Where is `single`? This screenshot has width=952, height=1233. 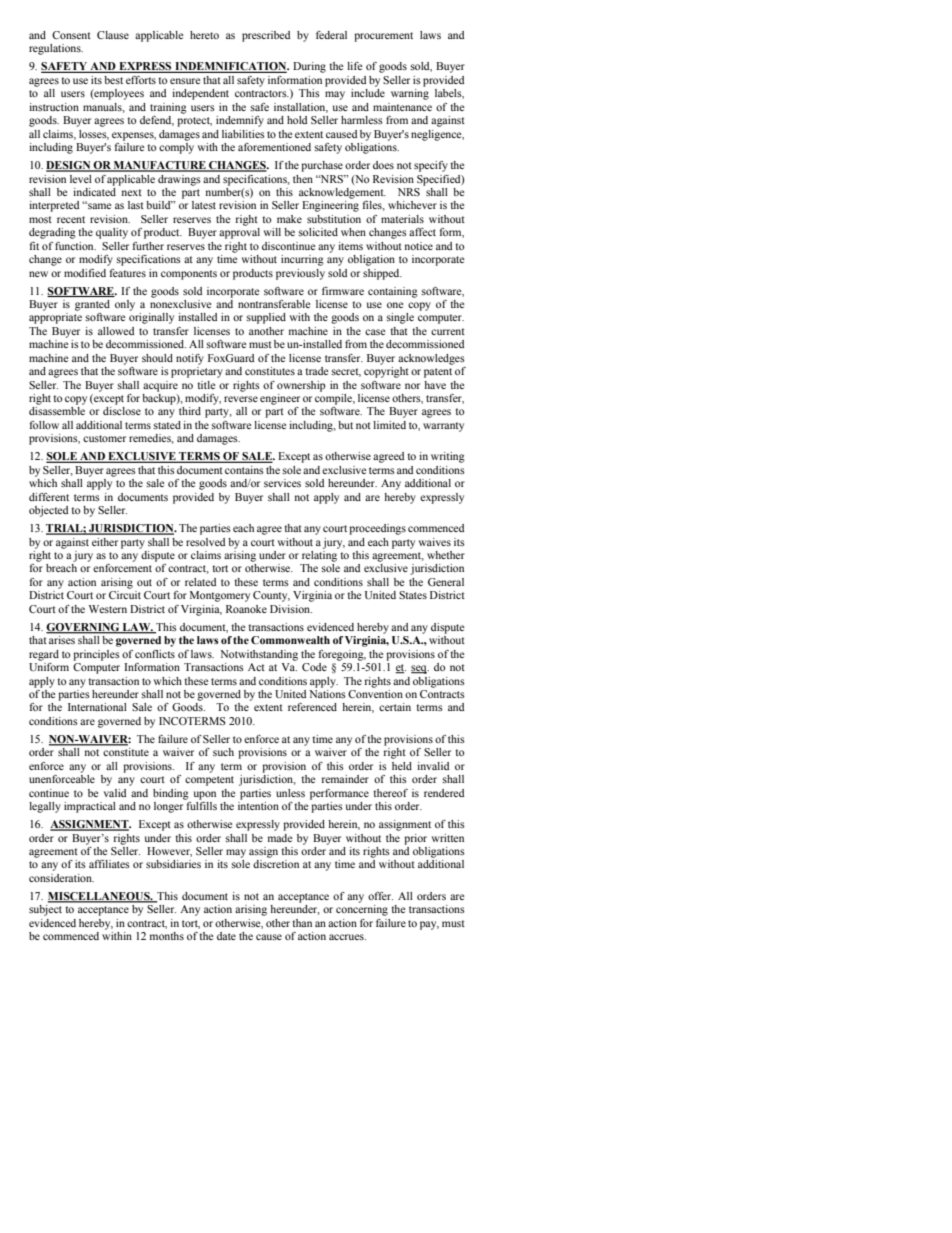
single is located at coordinates (400, 318).
